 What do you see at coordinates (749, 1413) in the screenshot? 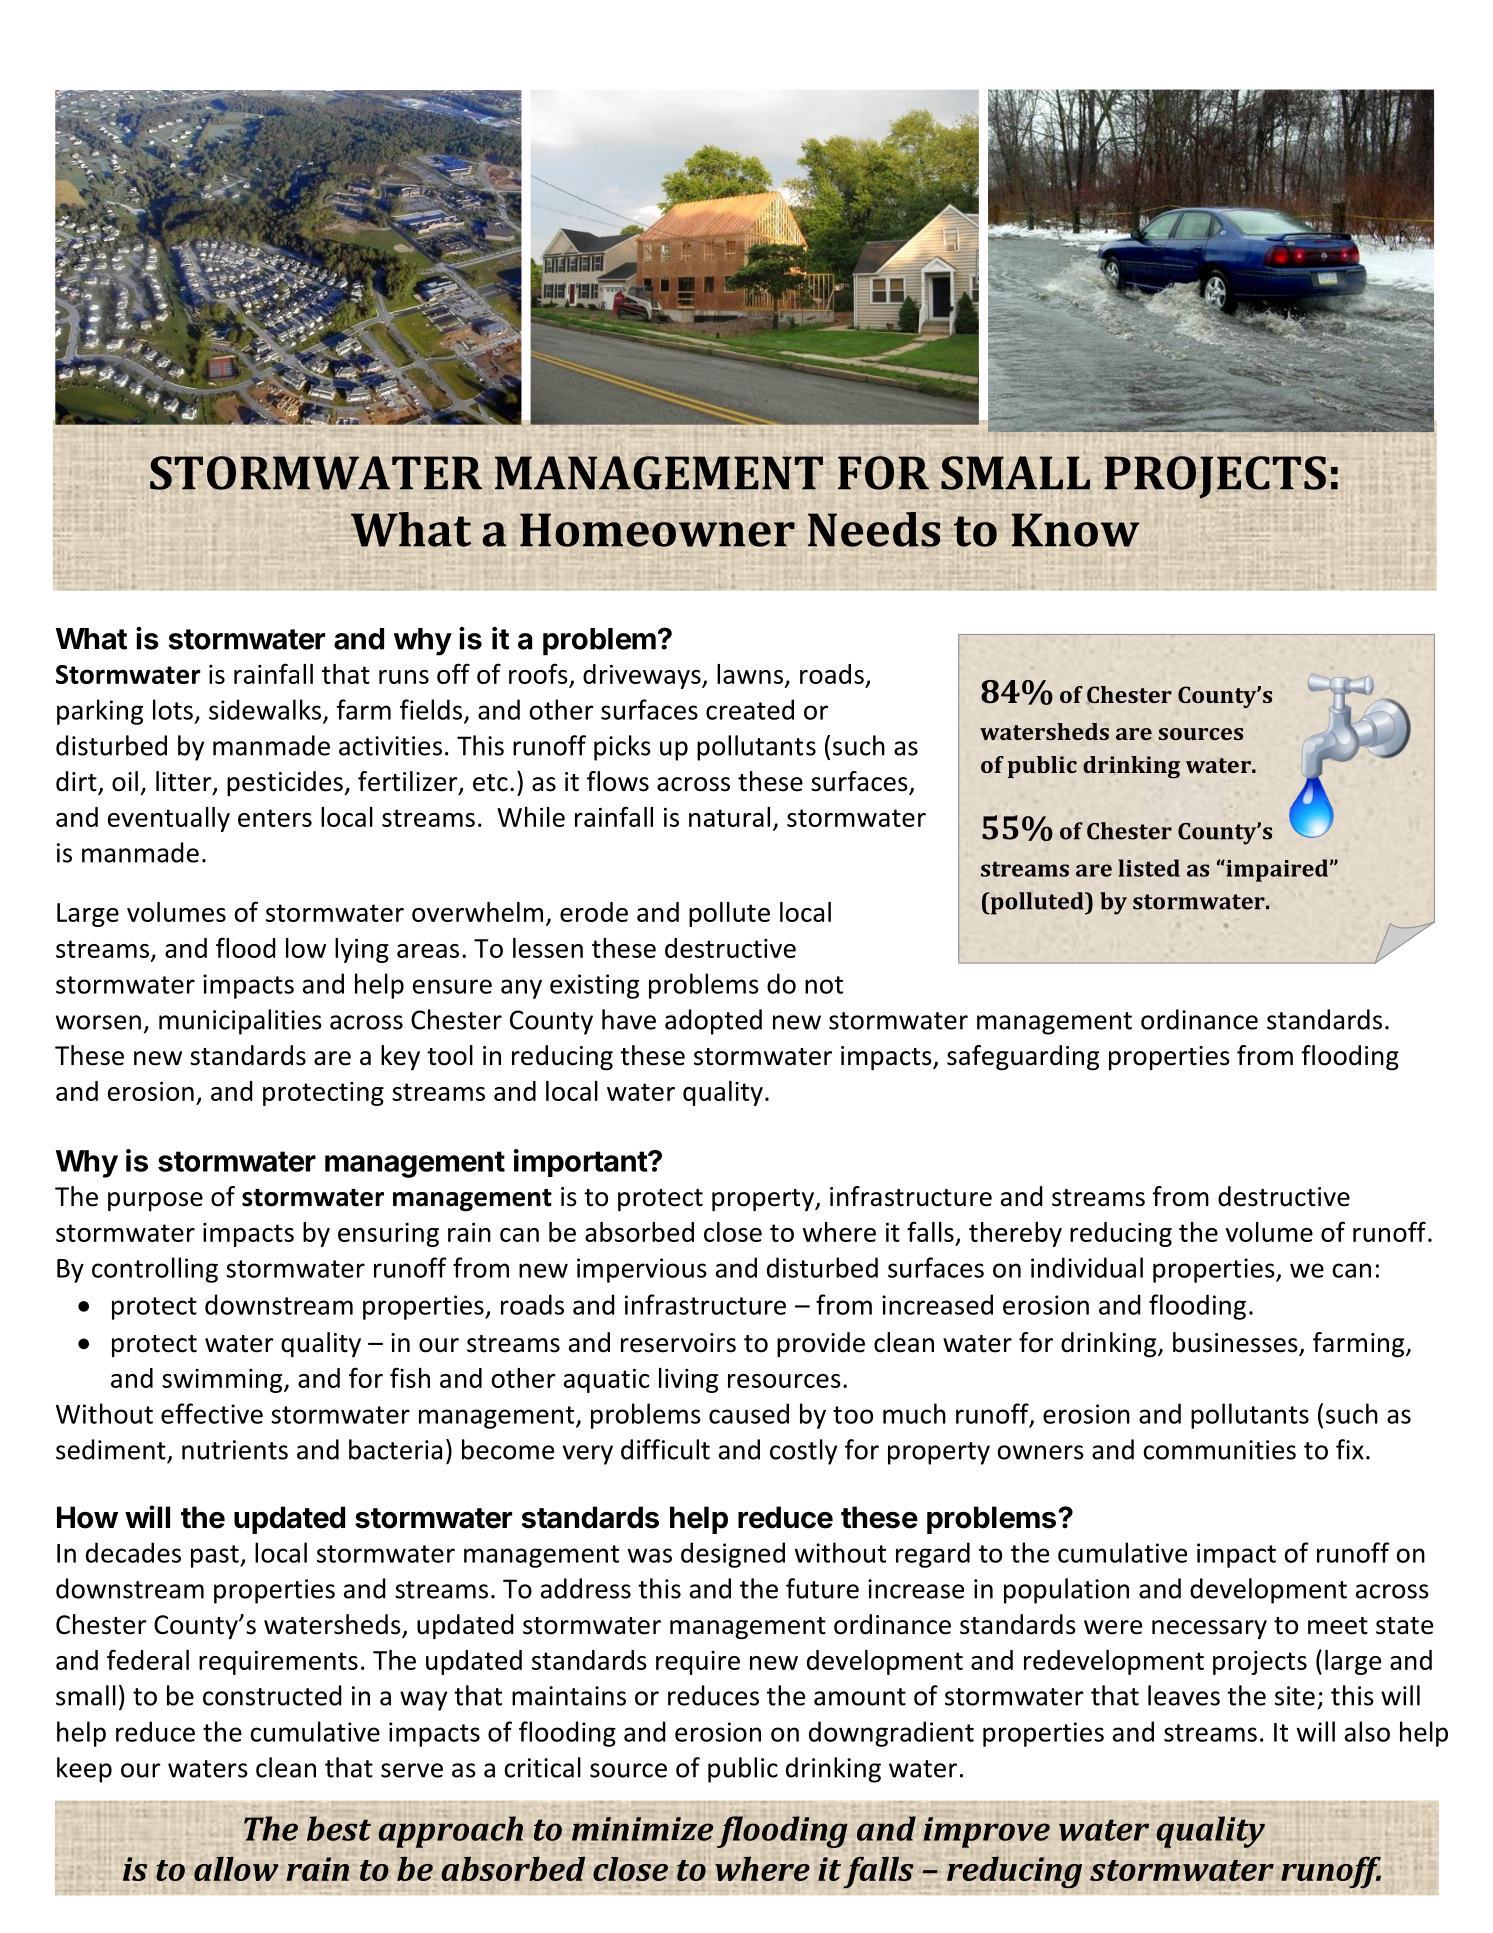
I see `caused` at bounding box center [749, 1413].
